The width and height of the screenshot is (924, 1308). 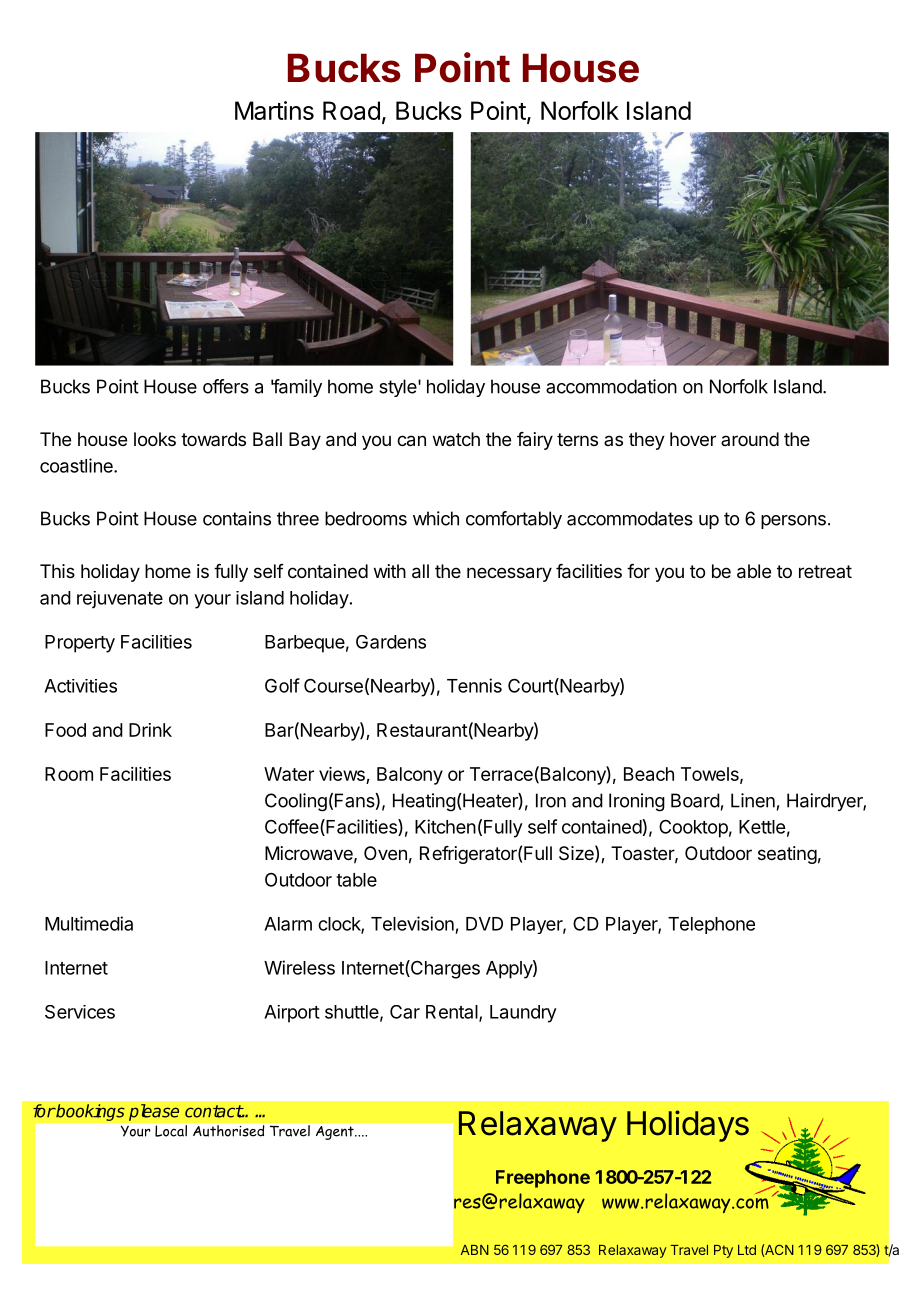 I want to click on Road, so click(x=351, y=110).
